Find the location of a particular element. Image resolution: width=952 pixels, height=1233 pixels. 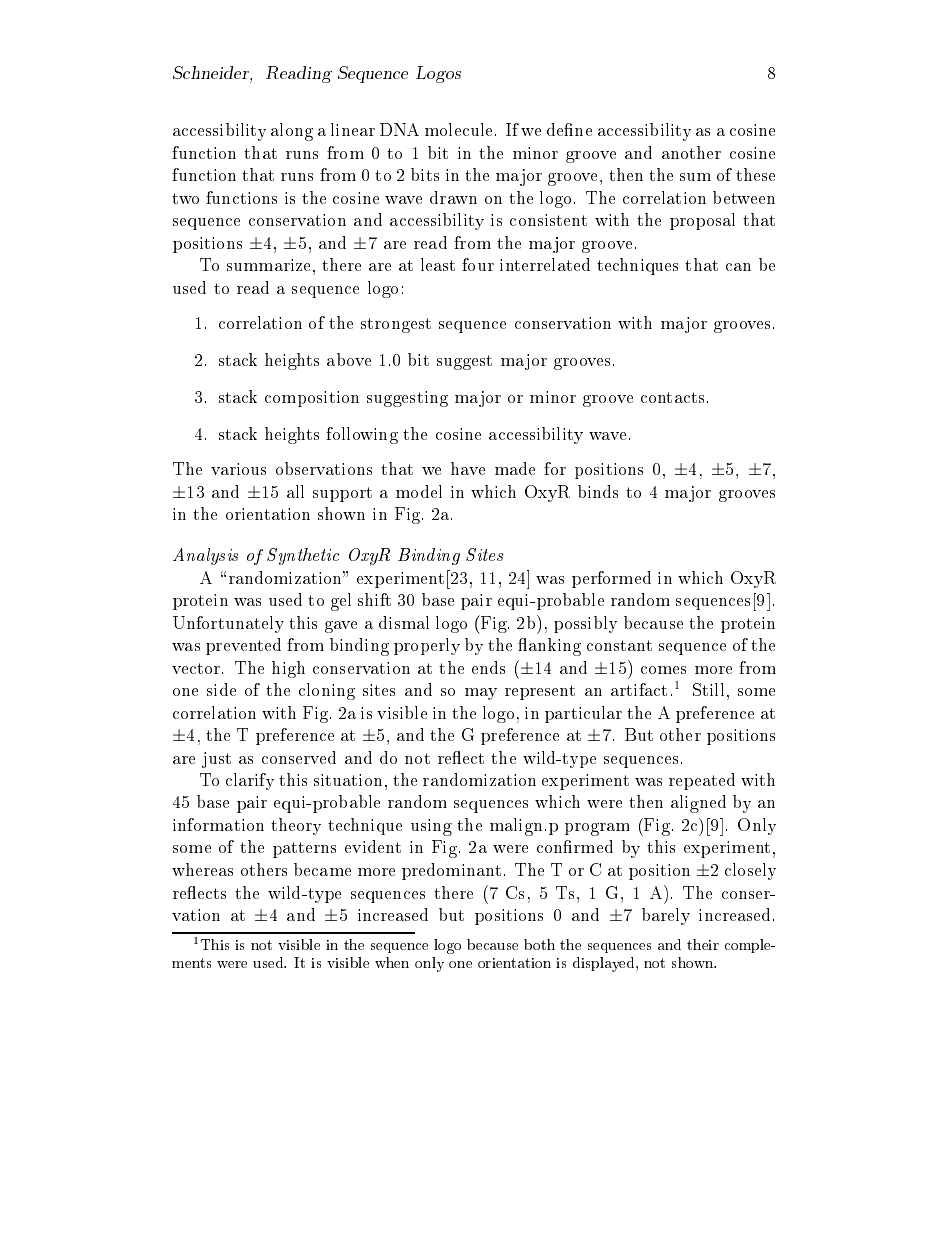

these is located at coordinates (755, 174).
